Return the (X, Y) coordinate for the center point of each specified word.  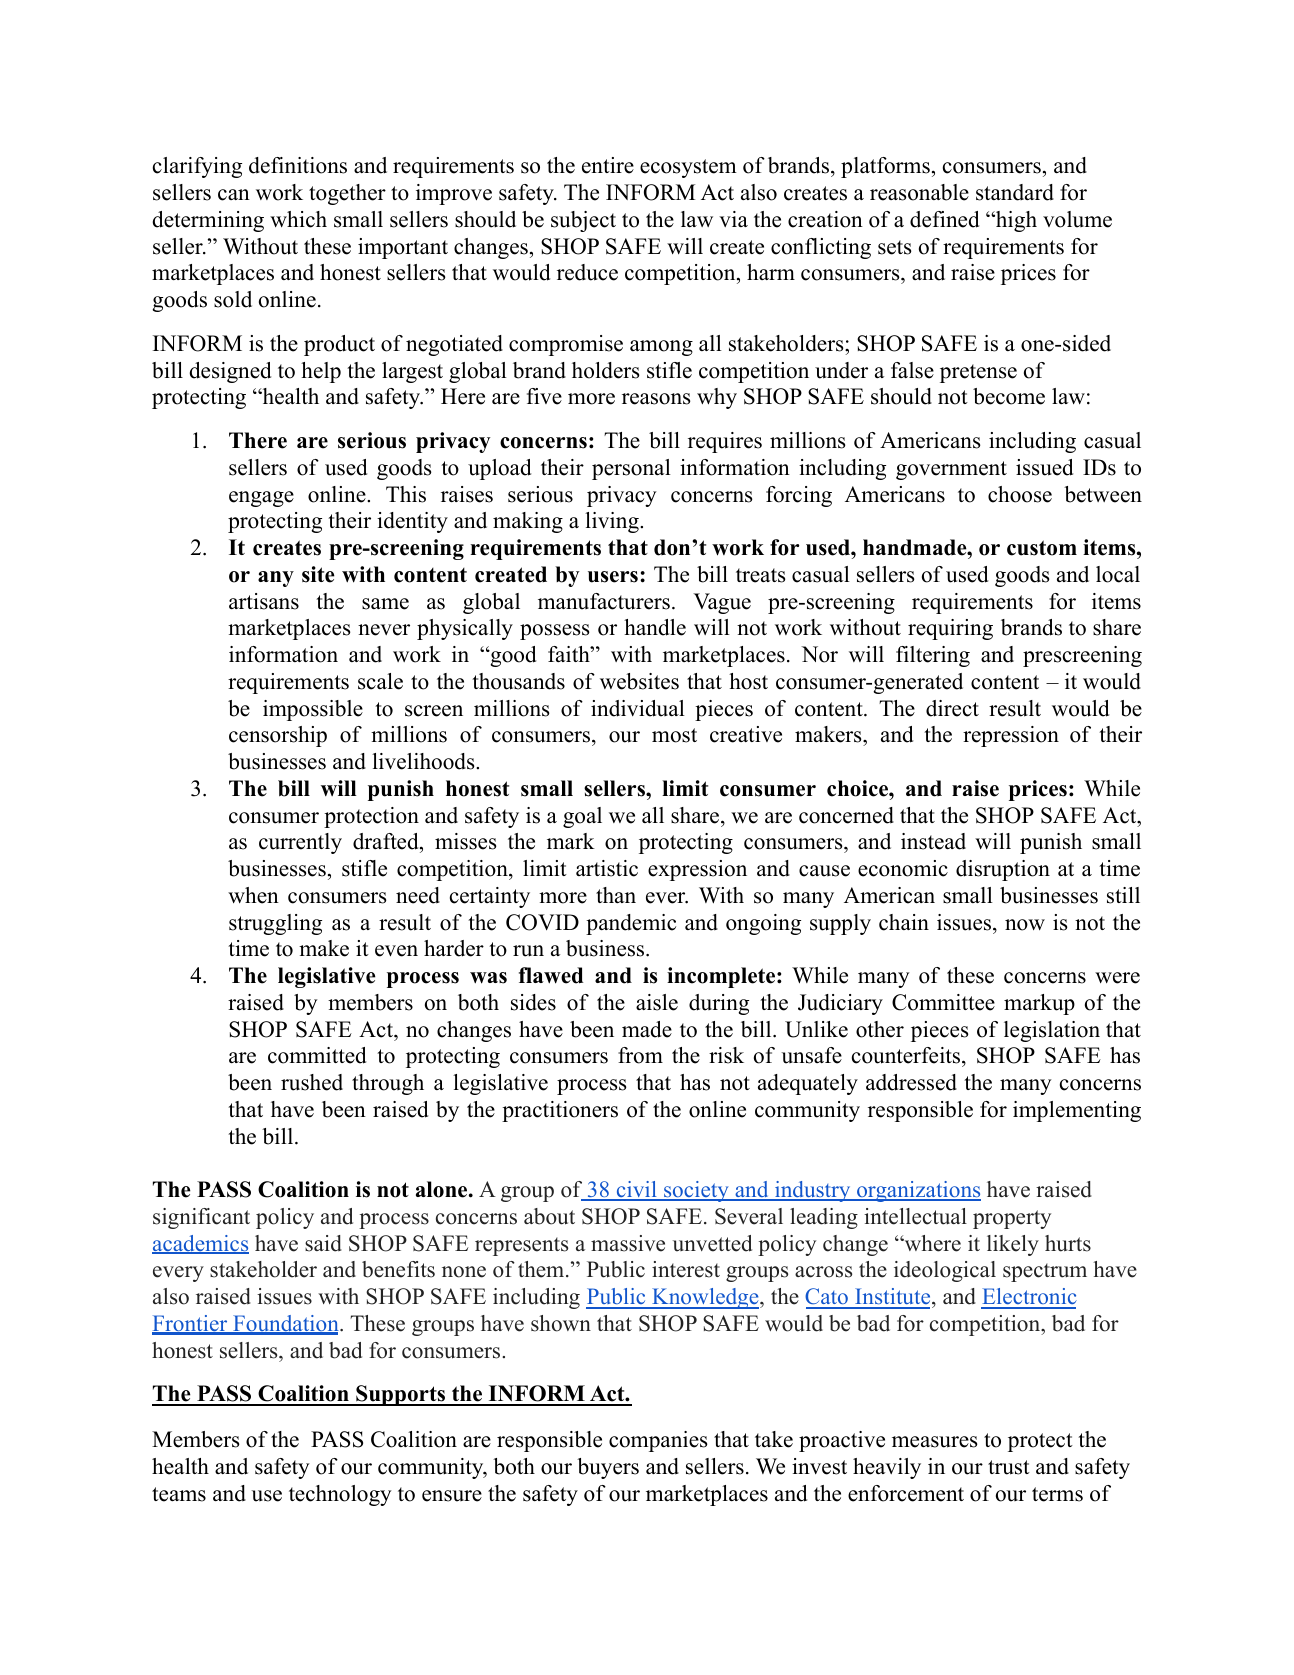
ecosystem (688, 168)
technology (340, 1495)
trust (1009, 1467)
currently (300, 843)
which (298, 219)
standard (1015, 192)
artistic (607, 868)
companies (658, 1441)
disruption (1003, 870)
